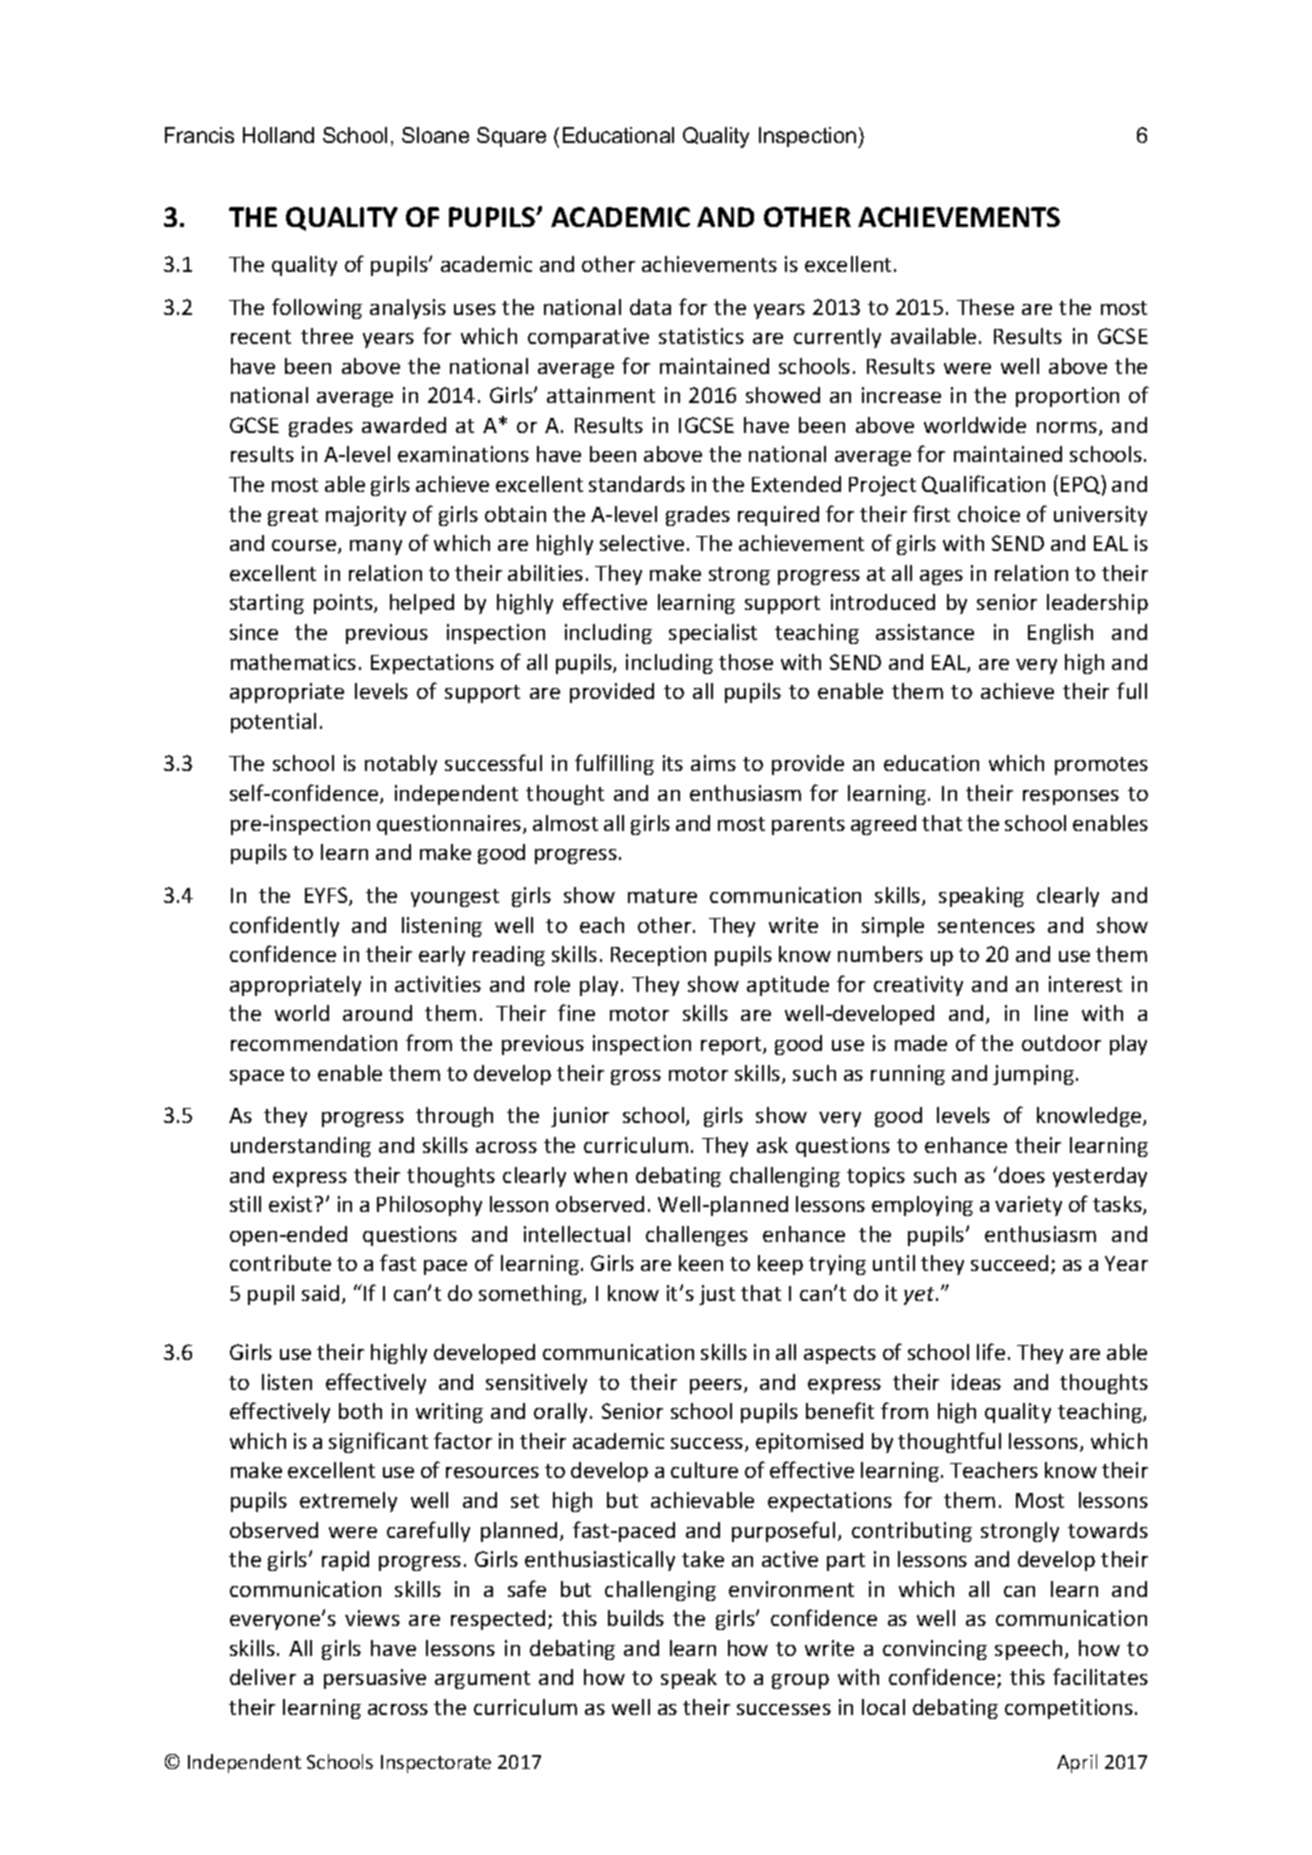 The image size is (1312, 1855). Describe the element at coordinates (278, 135) in the screenshot. I see `Holland` at that location.
